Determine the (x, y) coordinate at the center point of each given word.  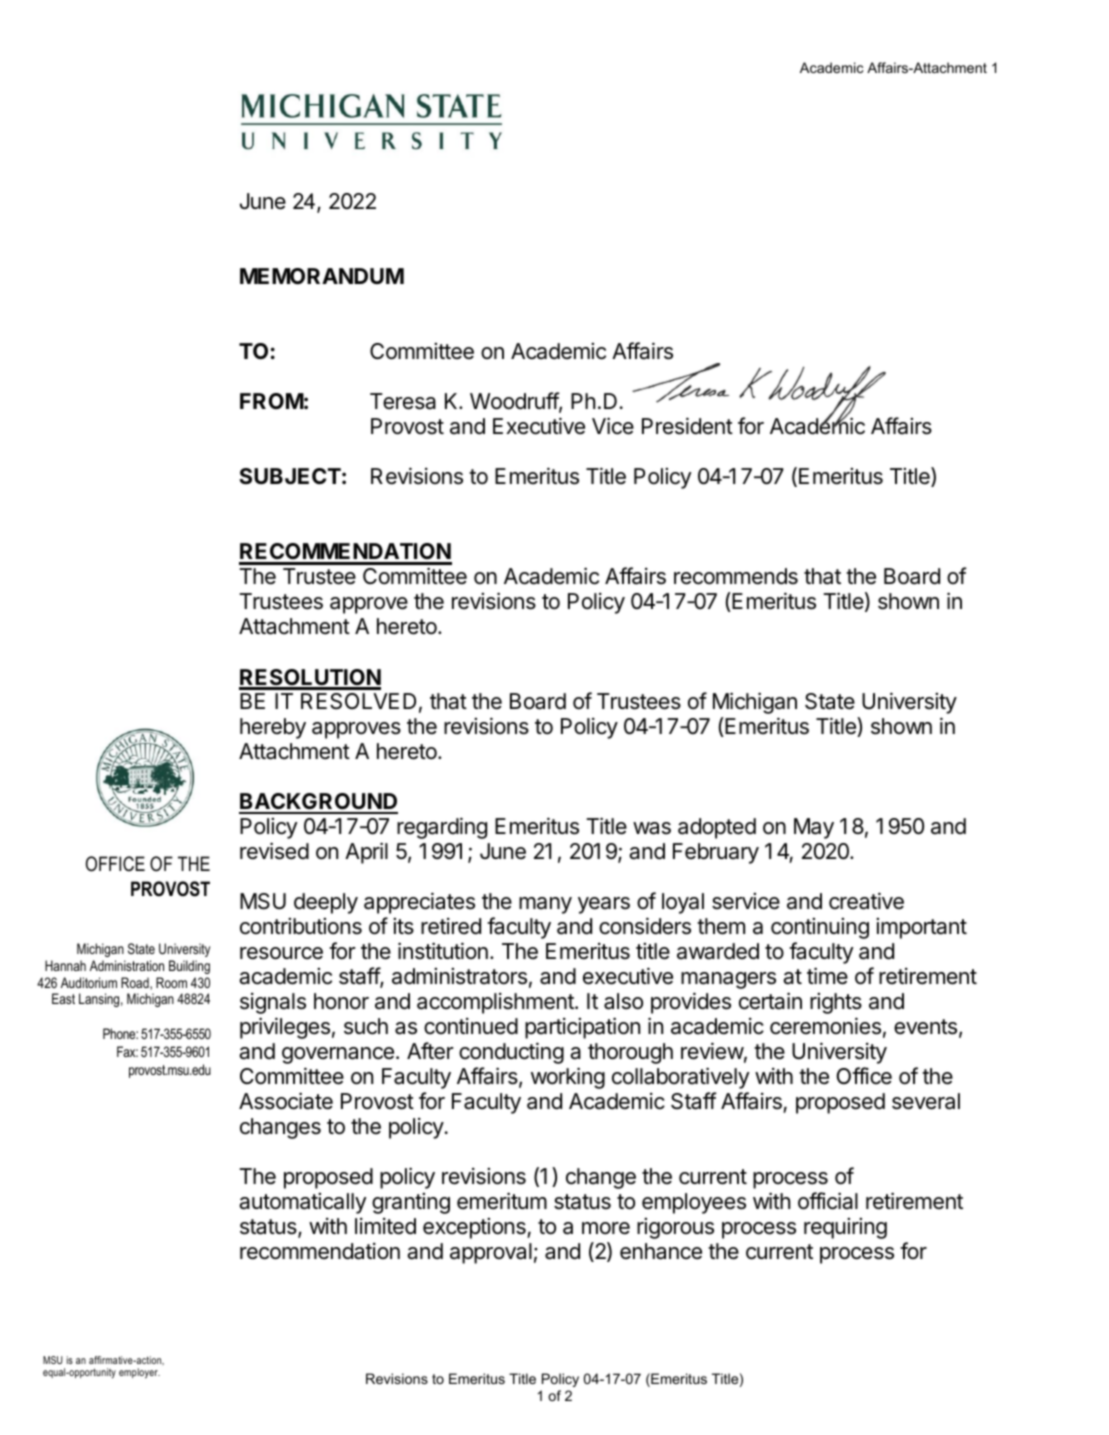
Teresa (403, 401)
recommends (736, 576)
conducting (511, 1053)
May (814, 828)
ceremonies (825, 1026)
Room (171, 982)
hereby (273, 728)
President (687, 426)
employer (139, 1373)
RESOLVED (358, 701)
